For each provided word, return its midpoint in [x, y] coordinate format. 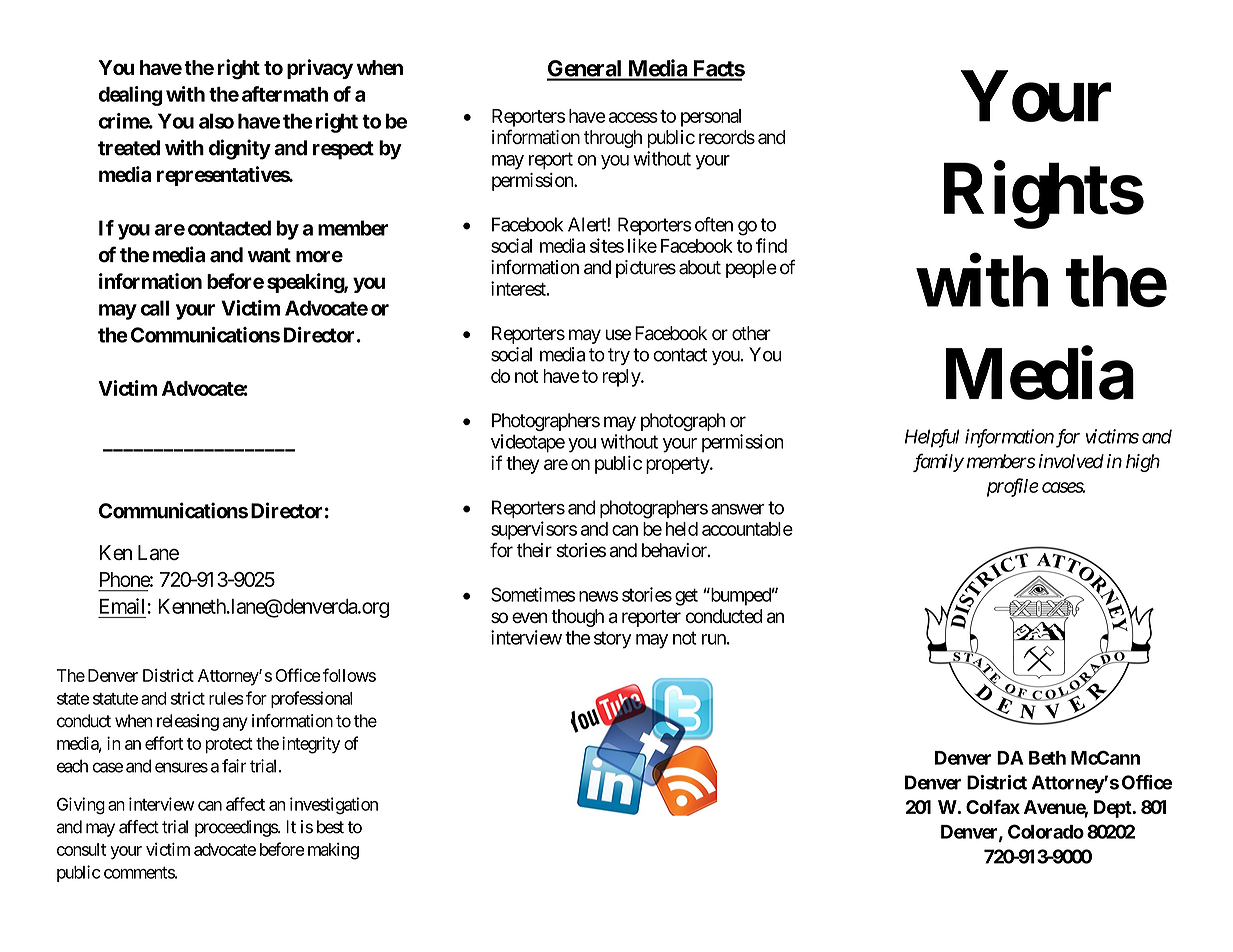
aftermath [285, 94]
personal [711, 118]
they [522, 465]
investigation [334, 806]
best [330, 827]
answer [738, 509]
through [613, 139]
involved [1071, 461]
